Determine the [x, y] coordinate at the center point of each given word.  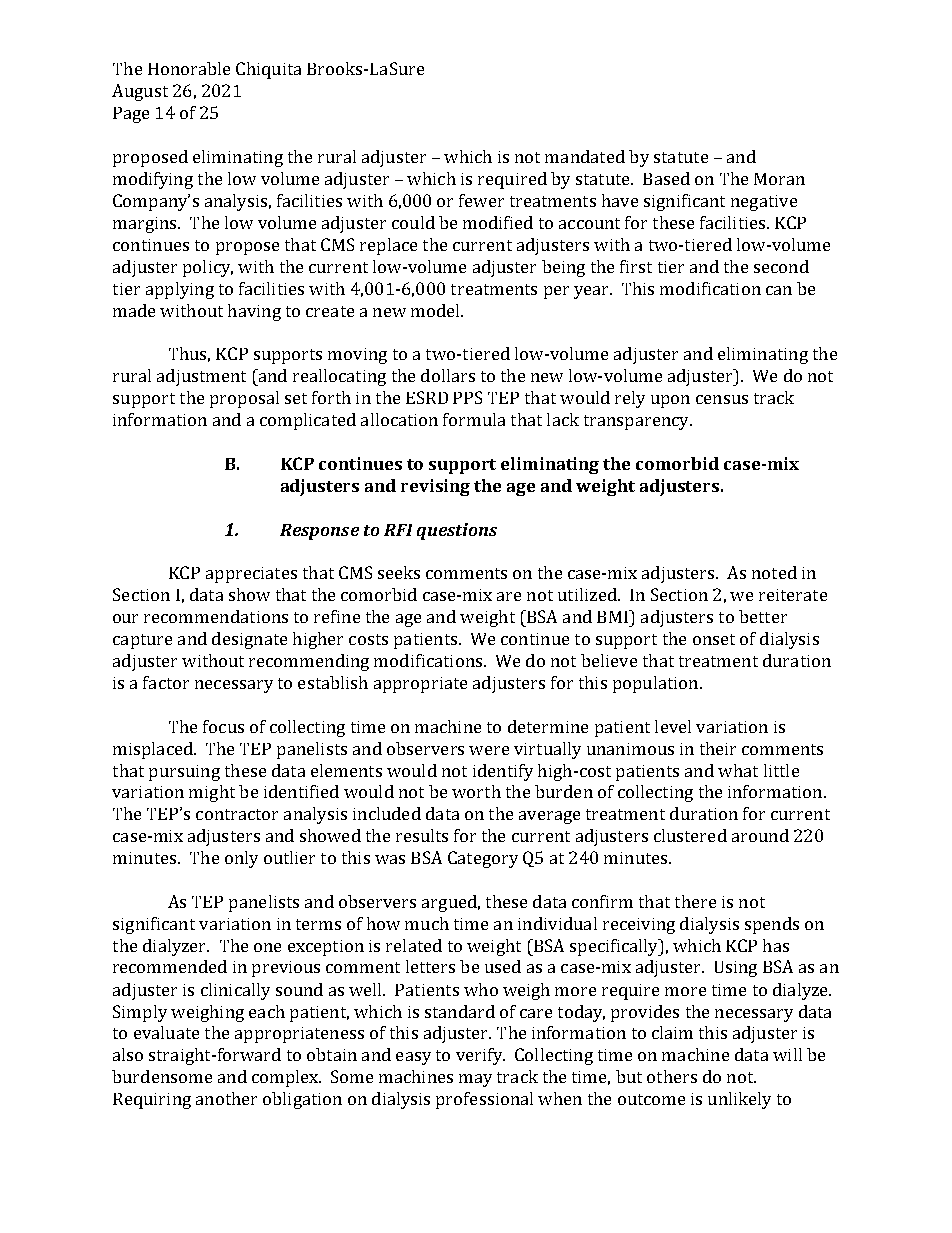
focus [223, 726]
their [718, 748]
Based [666, 178]
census [722, 399]
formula [474, 419]
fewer [481, 200]
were [489, 750]
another [226, 1098]
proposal [244, 399]
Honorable [189, 68]
